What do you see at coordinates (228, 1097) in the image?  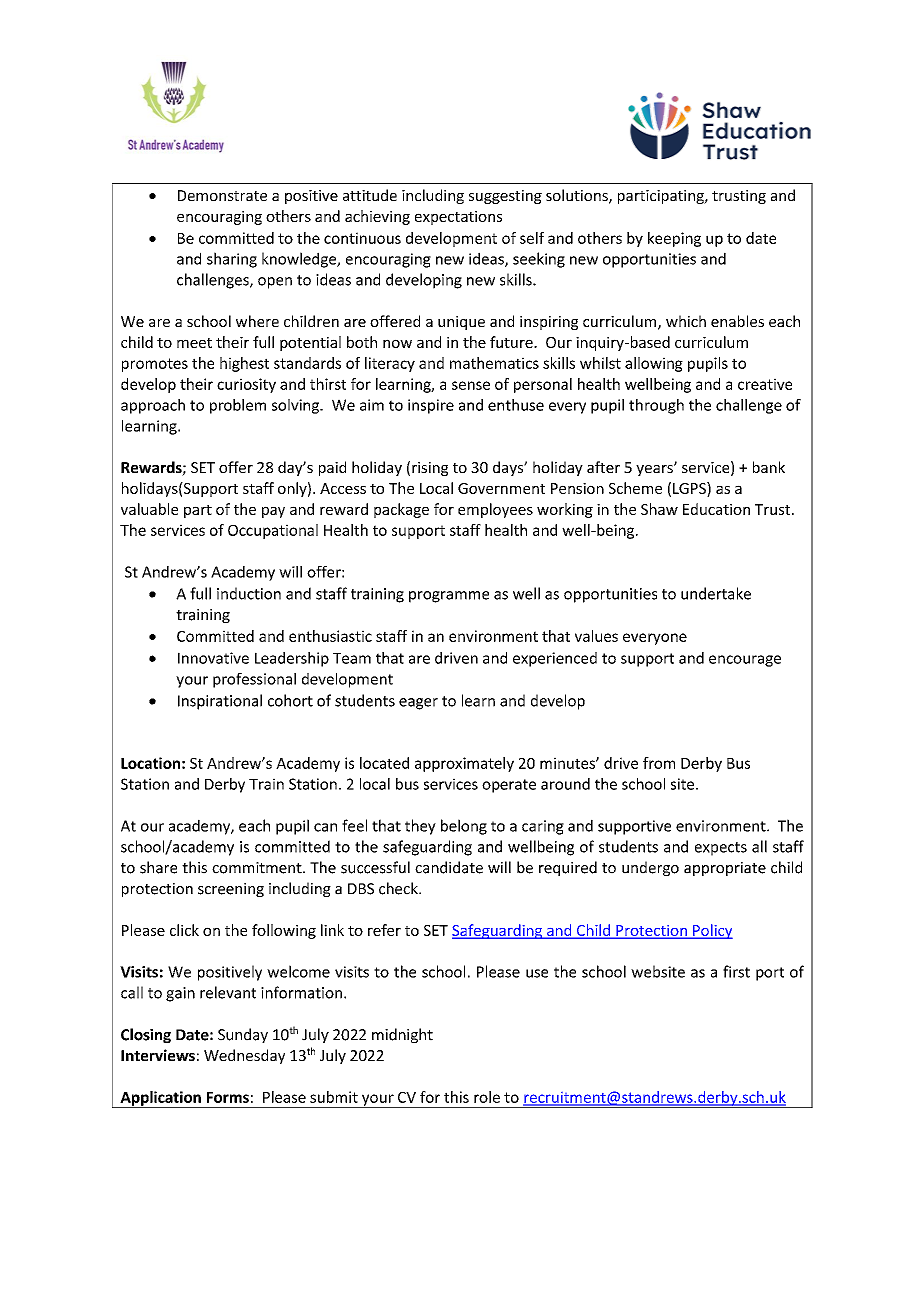 I see `Forms` at bounding box center [228, 1097].
